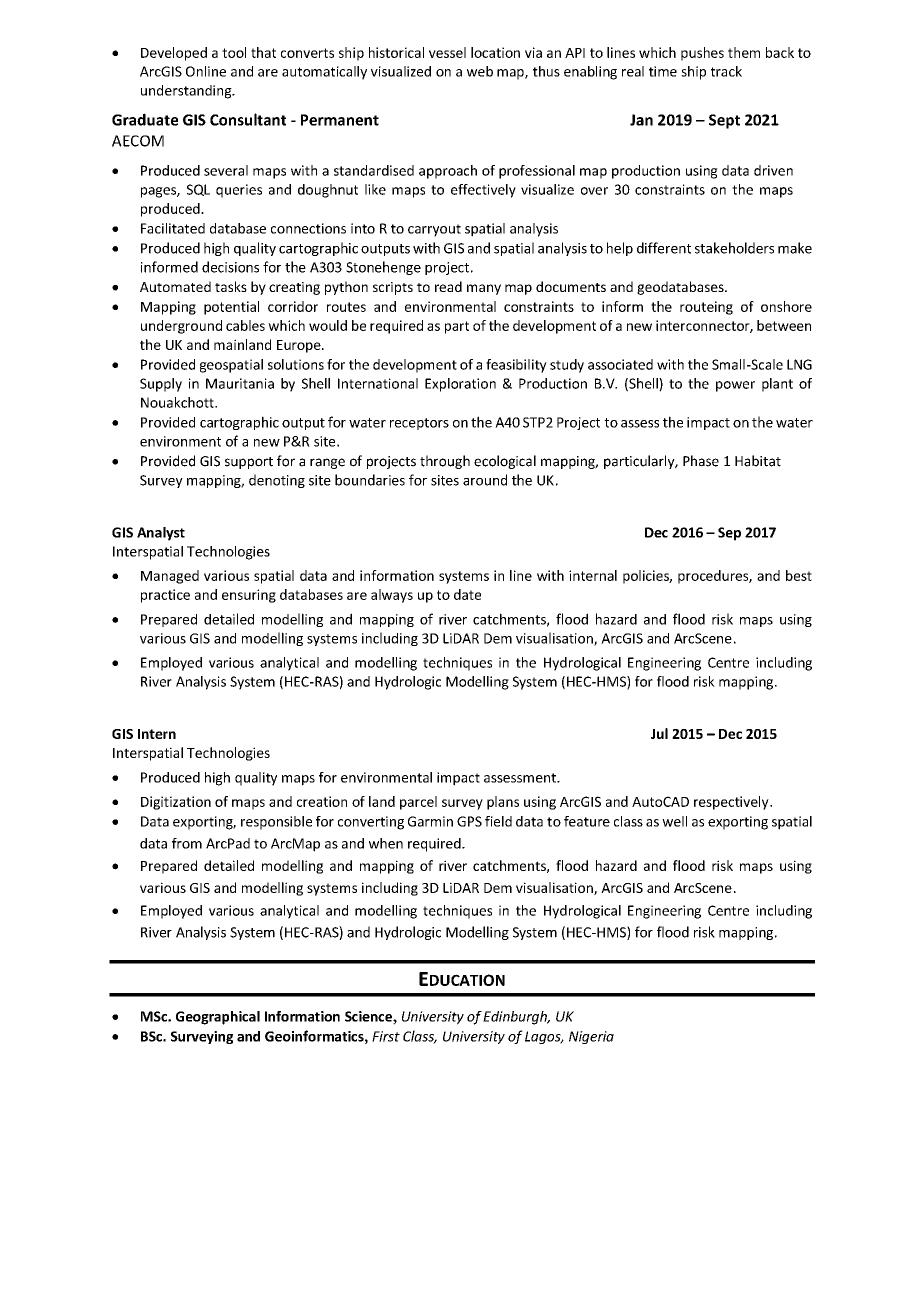  What do you see at coordinates (187, 92) in the document?
I see `understanding` at bounding box center [187, 92].
